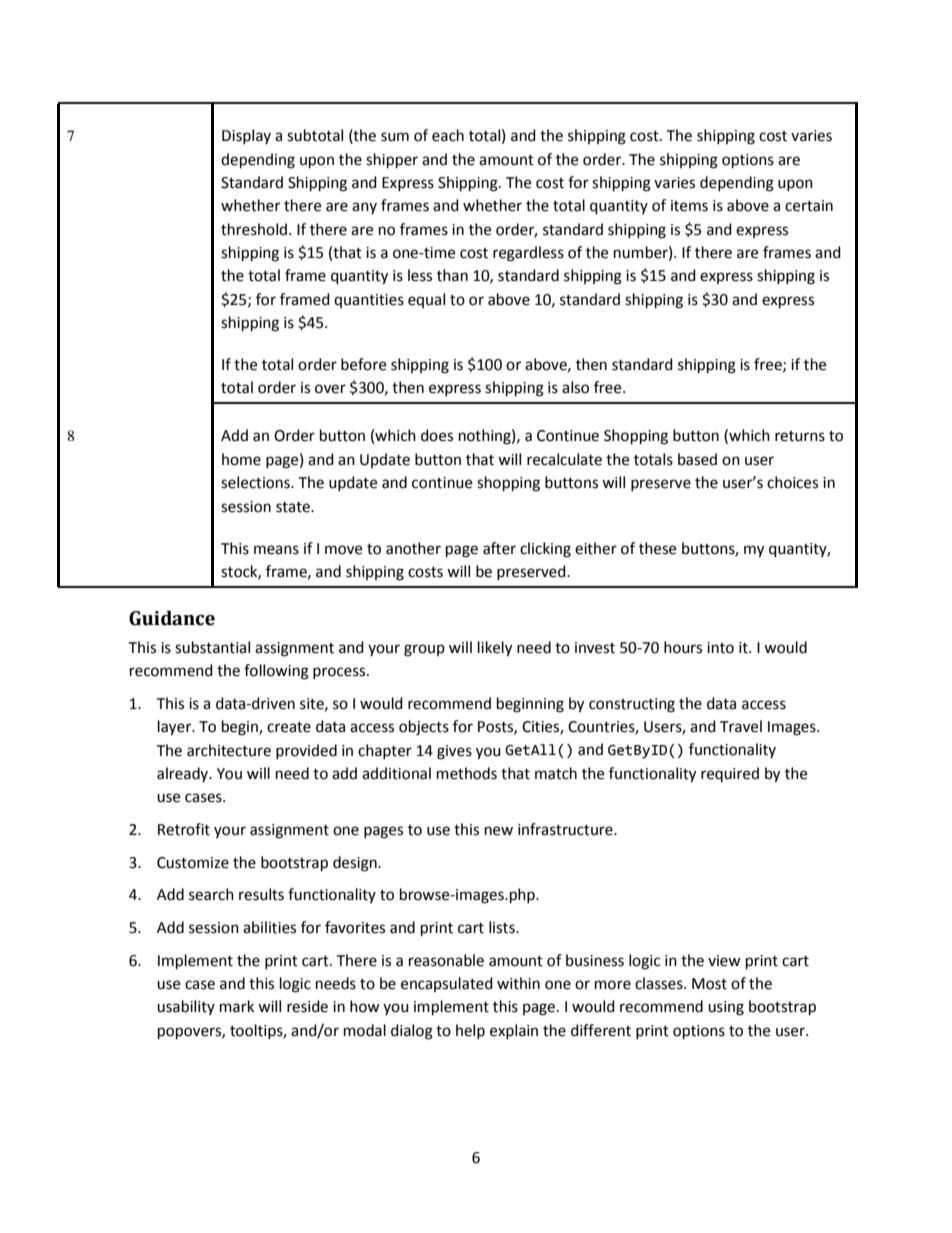 This screenshot has height=1233, width=952. I want to click on these, so click(657, 548).
